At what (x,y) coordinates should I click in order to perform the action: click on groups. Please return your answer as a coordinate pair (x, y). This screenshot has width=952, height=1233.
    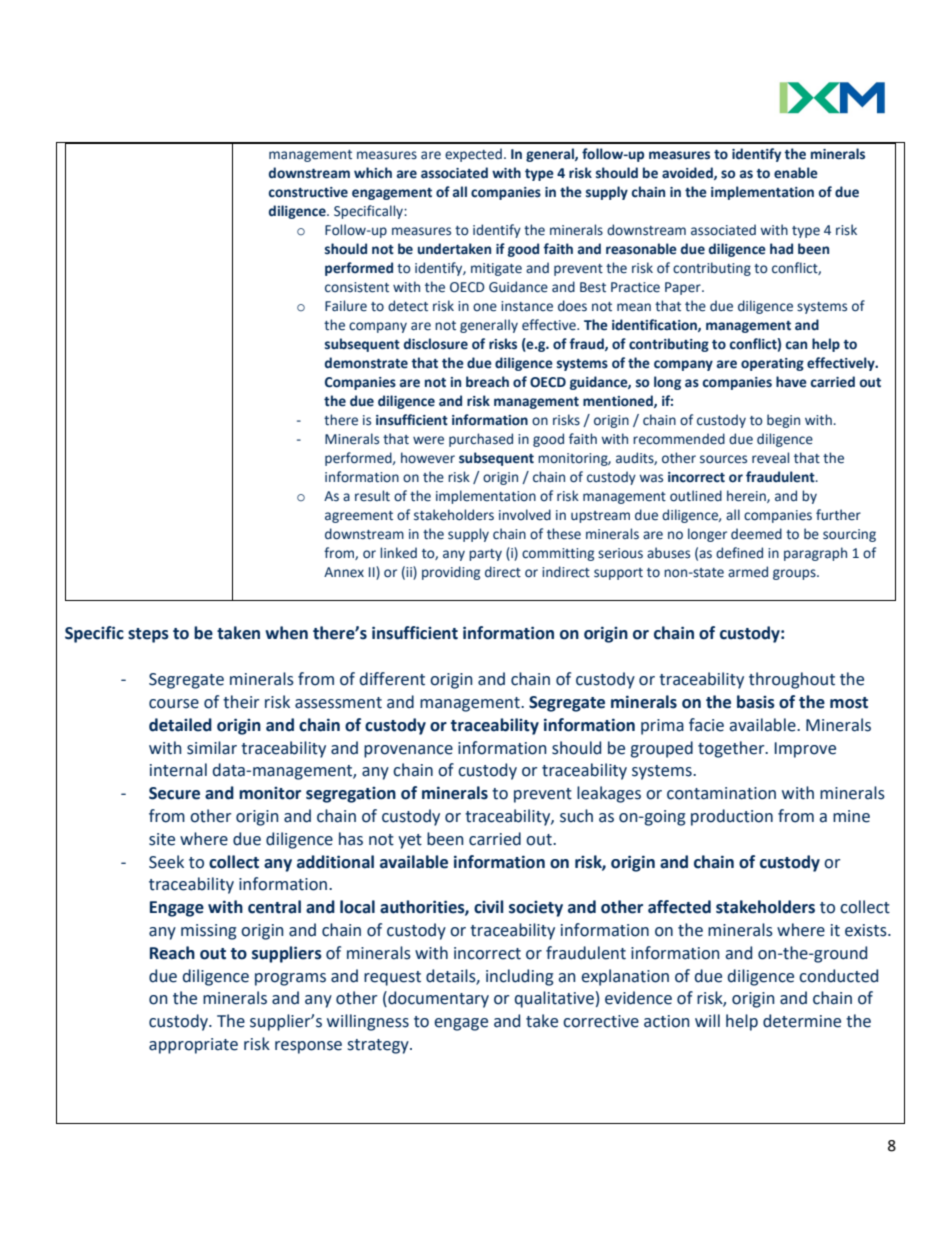
    Looking at the image, I should click on (795, 574).
